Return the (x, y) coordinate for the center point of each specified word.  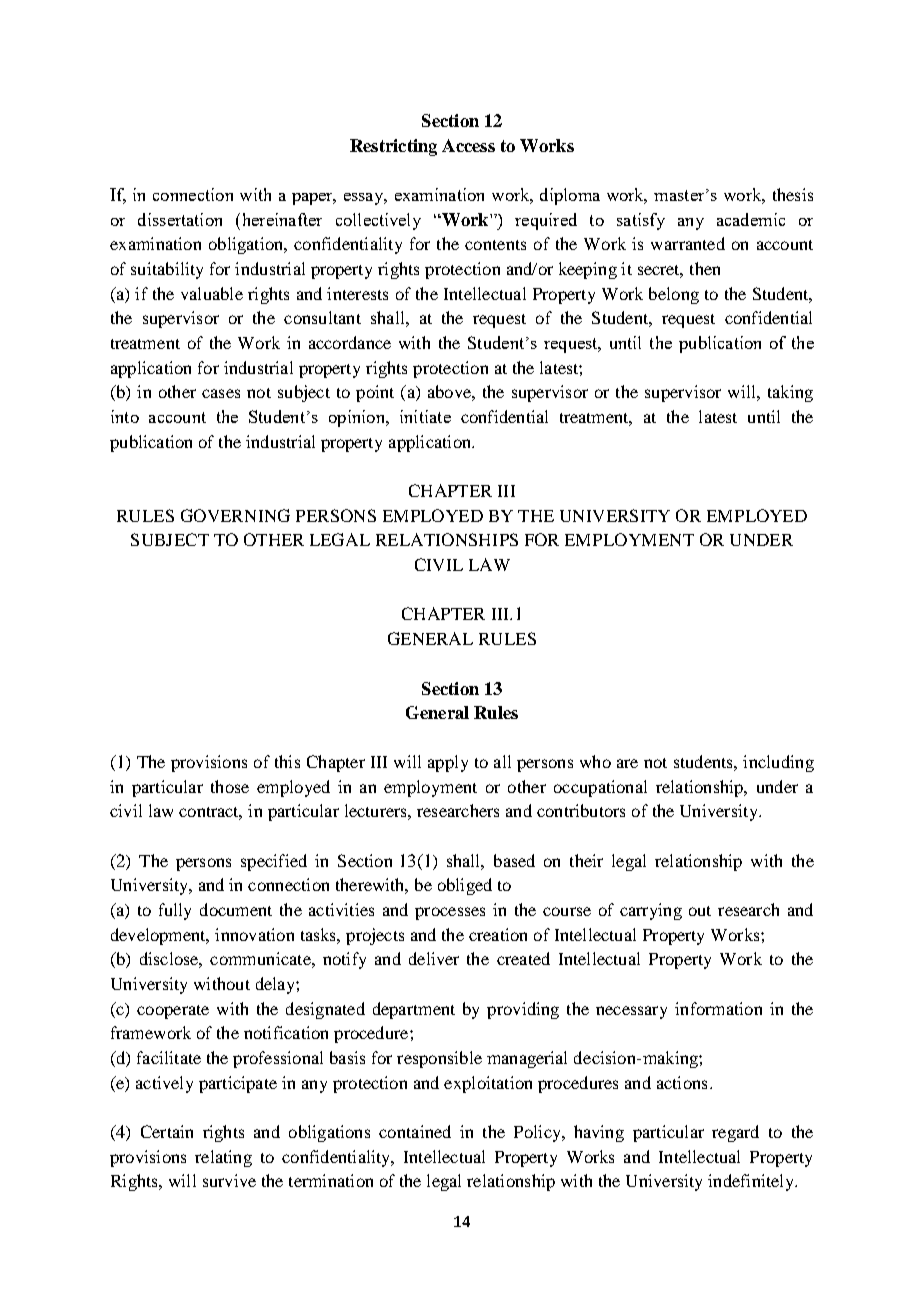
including (778, 763)
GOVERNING (235, 515)
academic (751, 219)
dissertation (180, 219)
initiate (425, 416)
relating (223, 1158)
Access (468, 145)
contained (415, 1131)
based (514, 860)
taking (790, 393)
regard (735, 1133)
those (230, 786)
